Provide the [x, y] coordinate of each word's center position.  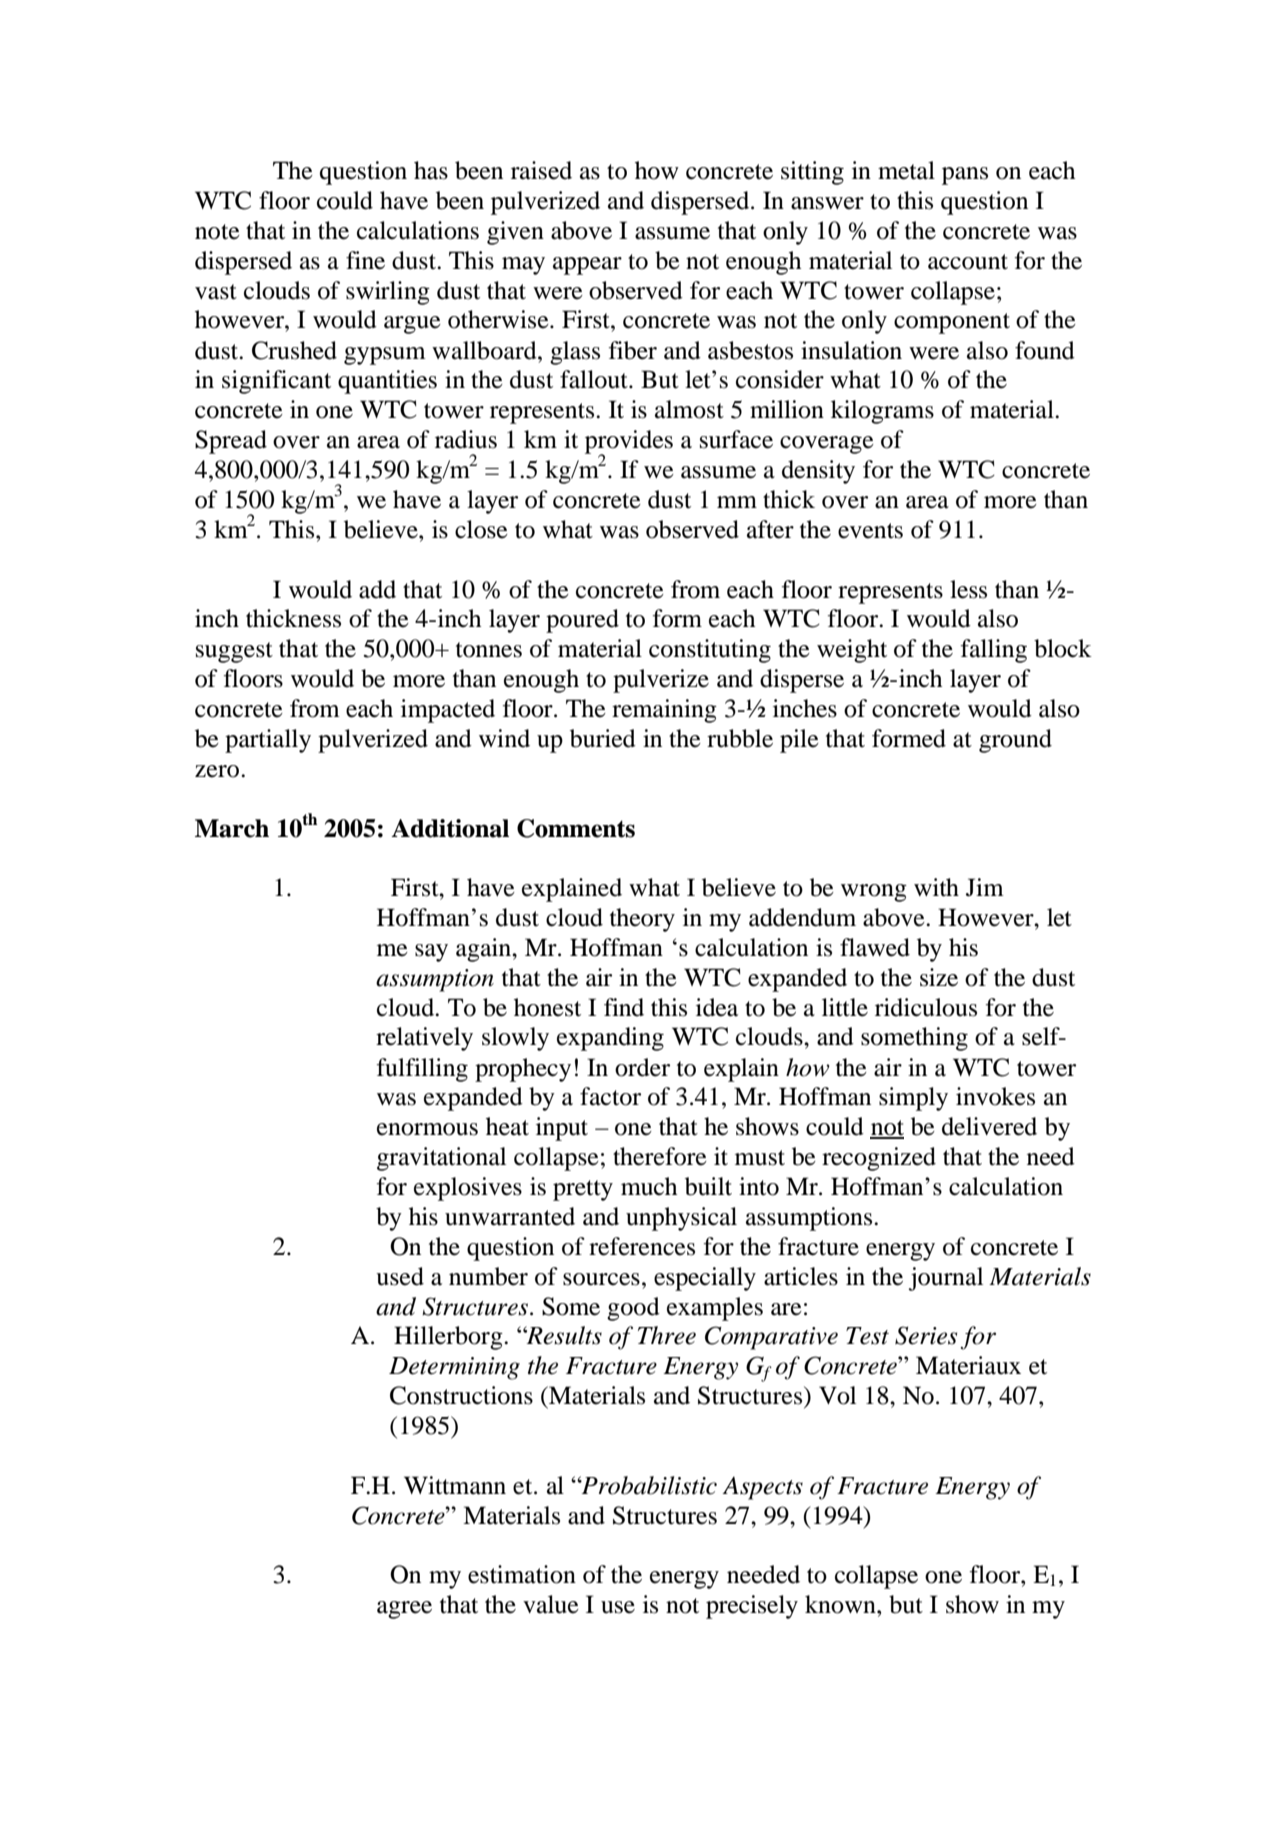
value [551, 1604]
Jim [985, 887]
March [232, 828]
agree [404, 1610]
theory [642, 920]
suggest [234, 652]
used [400, 1276]
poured [582, 621]
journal [946, 1279]
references [642, 1246]
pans [965, 176]
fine [365, 260]
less [968, 589]
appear [587, 266]
